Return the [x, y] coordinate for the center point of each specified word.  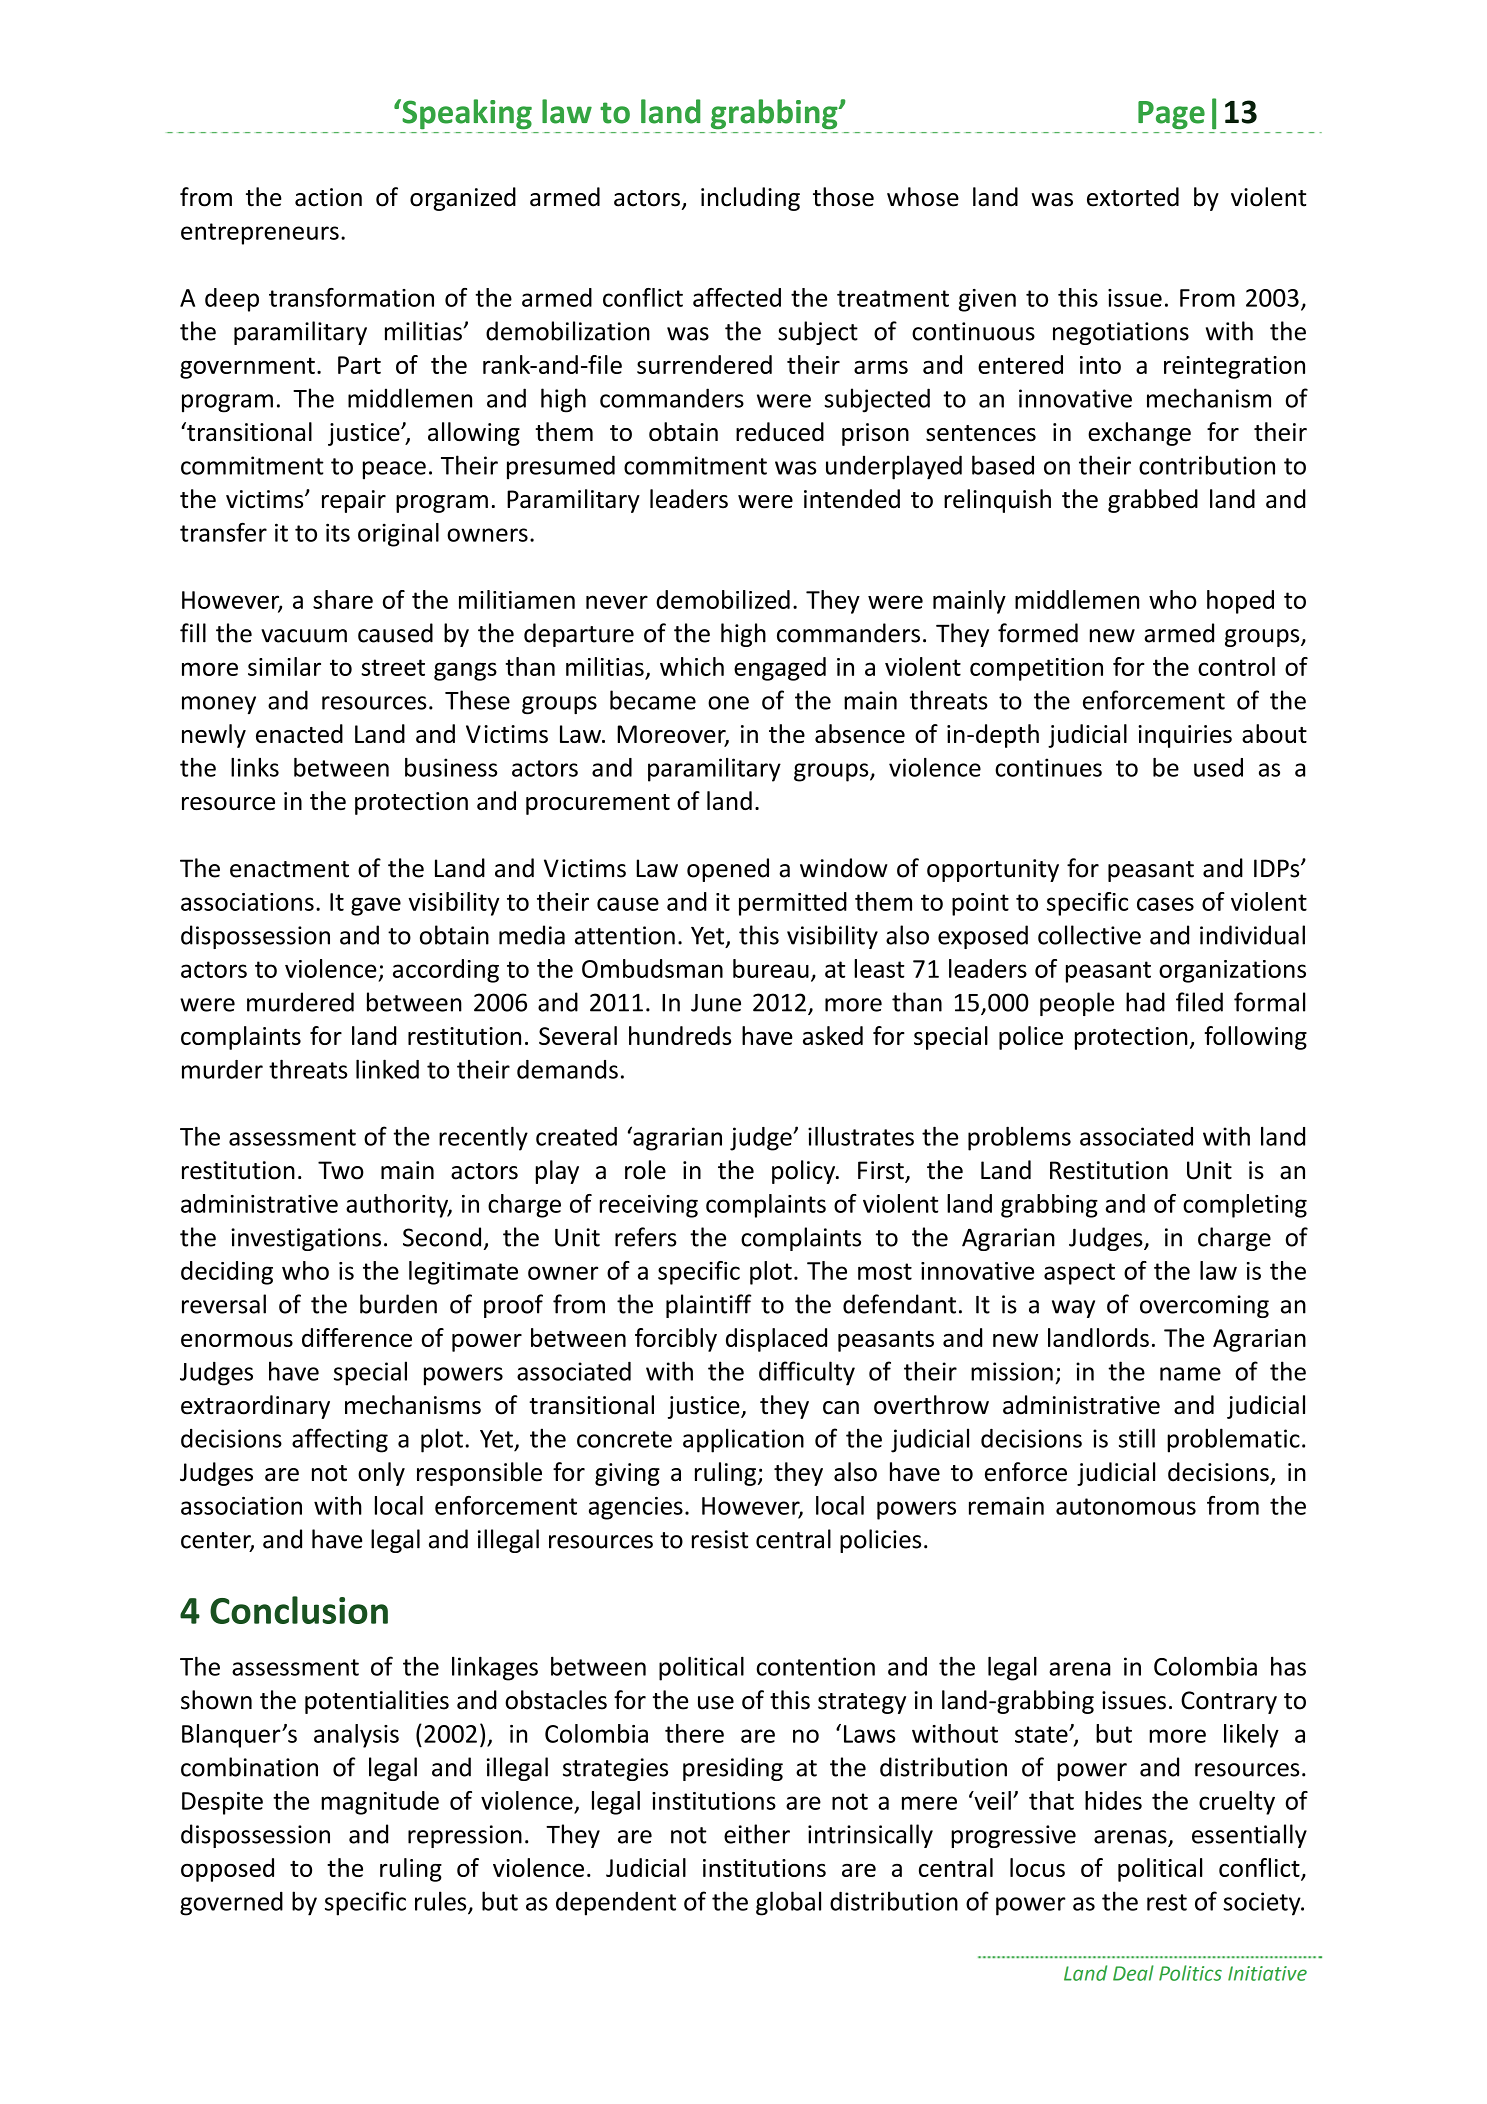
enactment [289, 869]
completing [1245, 1206]
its [338, 532]
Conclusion [299, 1610]
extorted [1133, 197]
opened [728, 870]
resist [720, 1539]
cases [1165, 904]
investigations [306, 1239]
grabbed [1153, 501]
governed [231, 1903]
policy [805, 1172]
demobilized [723, 599]
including [750, 199]
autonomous [1126, 1506]
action [328, 197]
